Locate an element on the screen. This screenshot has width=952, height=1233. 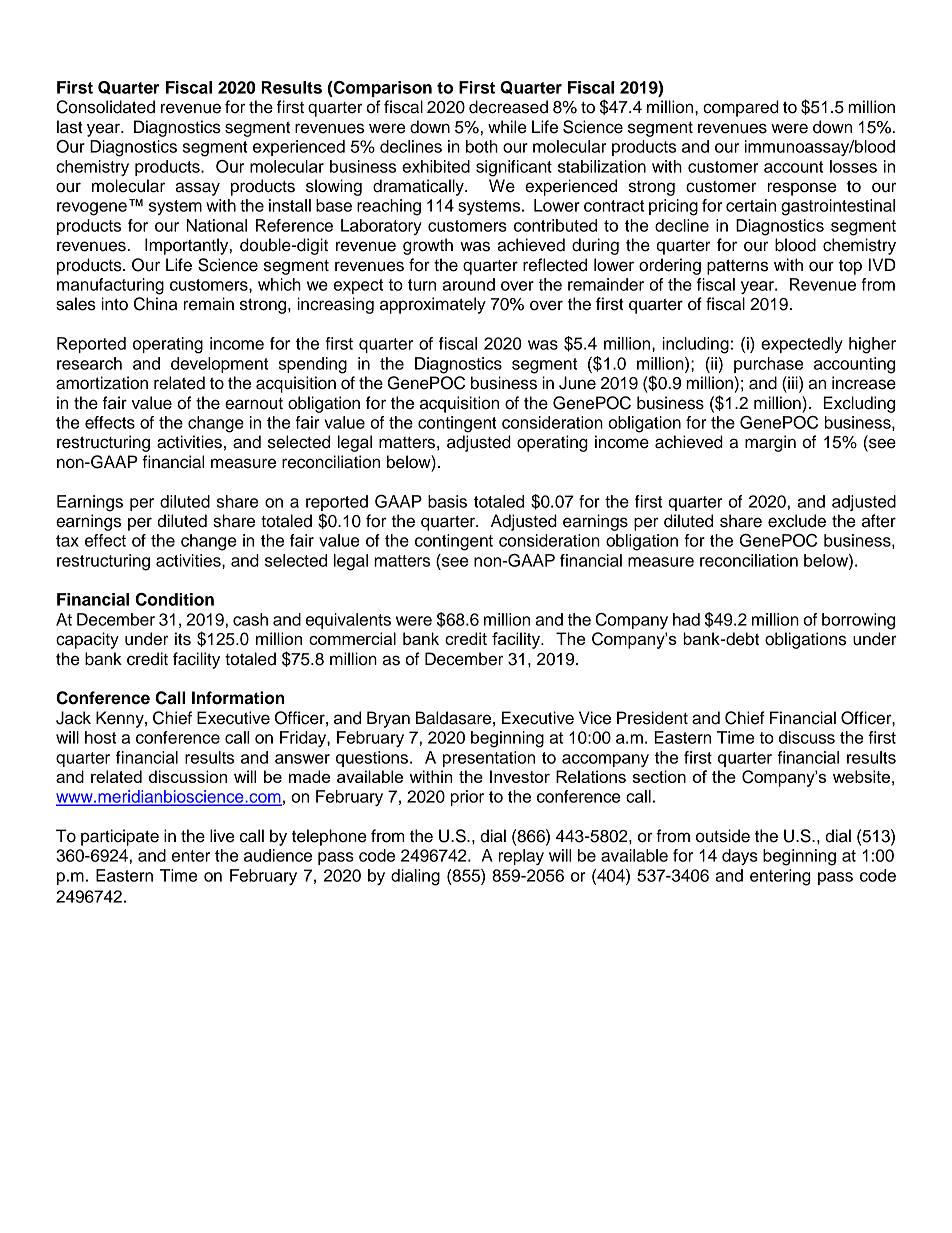
patterns is located at coordinates (737, 267).
